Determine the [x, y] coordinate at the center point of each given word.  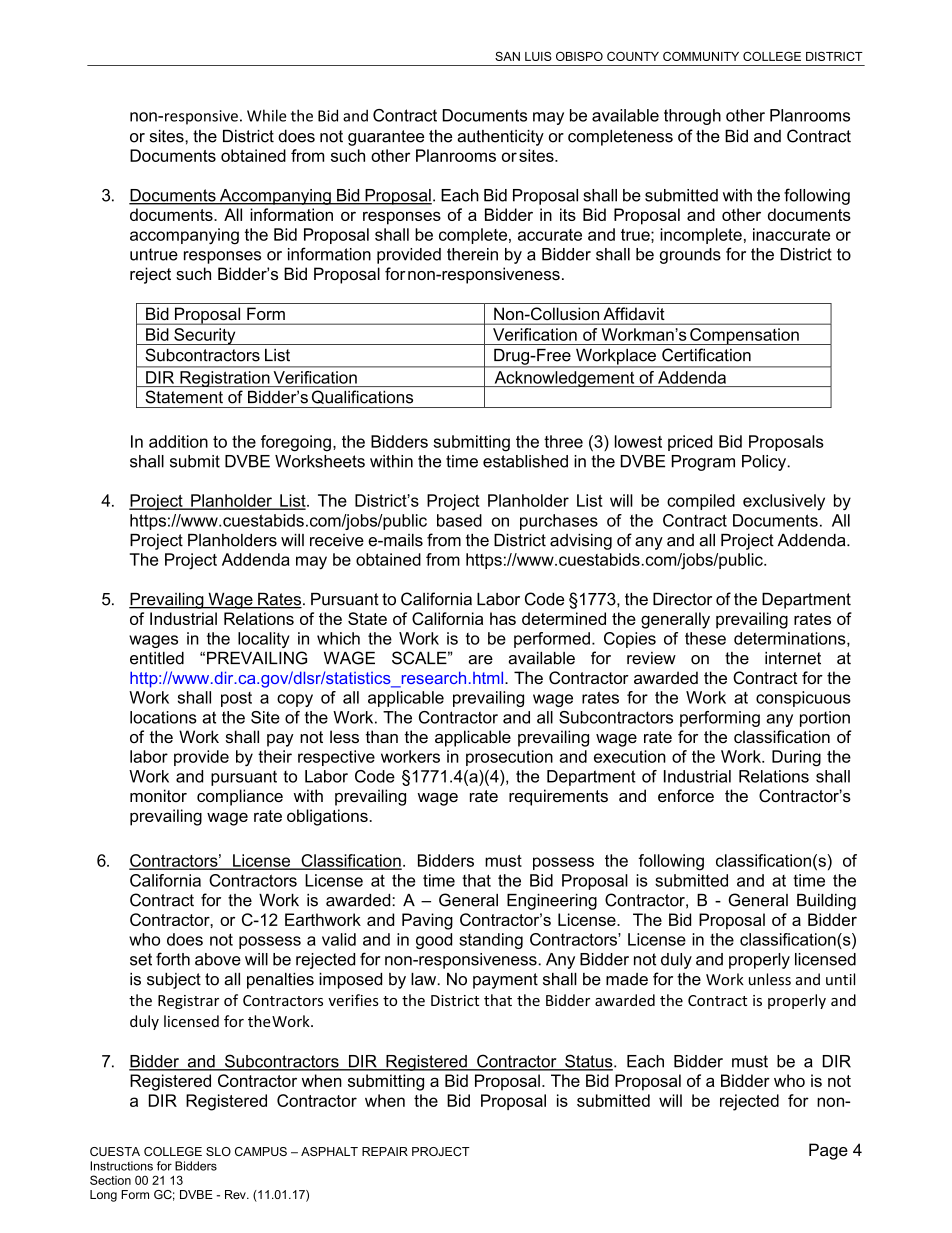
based [459, 520]
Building [826, 902]
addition [178, 441]
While [266, 115]
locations [163, 717]
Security [205, 336]
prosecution [509, 758]
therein [472, 254]
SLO [218, 1151]
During [796, 758]
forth [173, 959]
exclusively [784, 502]
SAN [507, 56]
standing [491, 941]
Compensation [744, 336]
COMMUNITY [701, 56]
